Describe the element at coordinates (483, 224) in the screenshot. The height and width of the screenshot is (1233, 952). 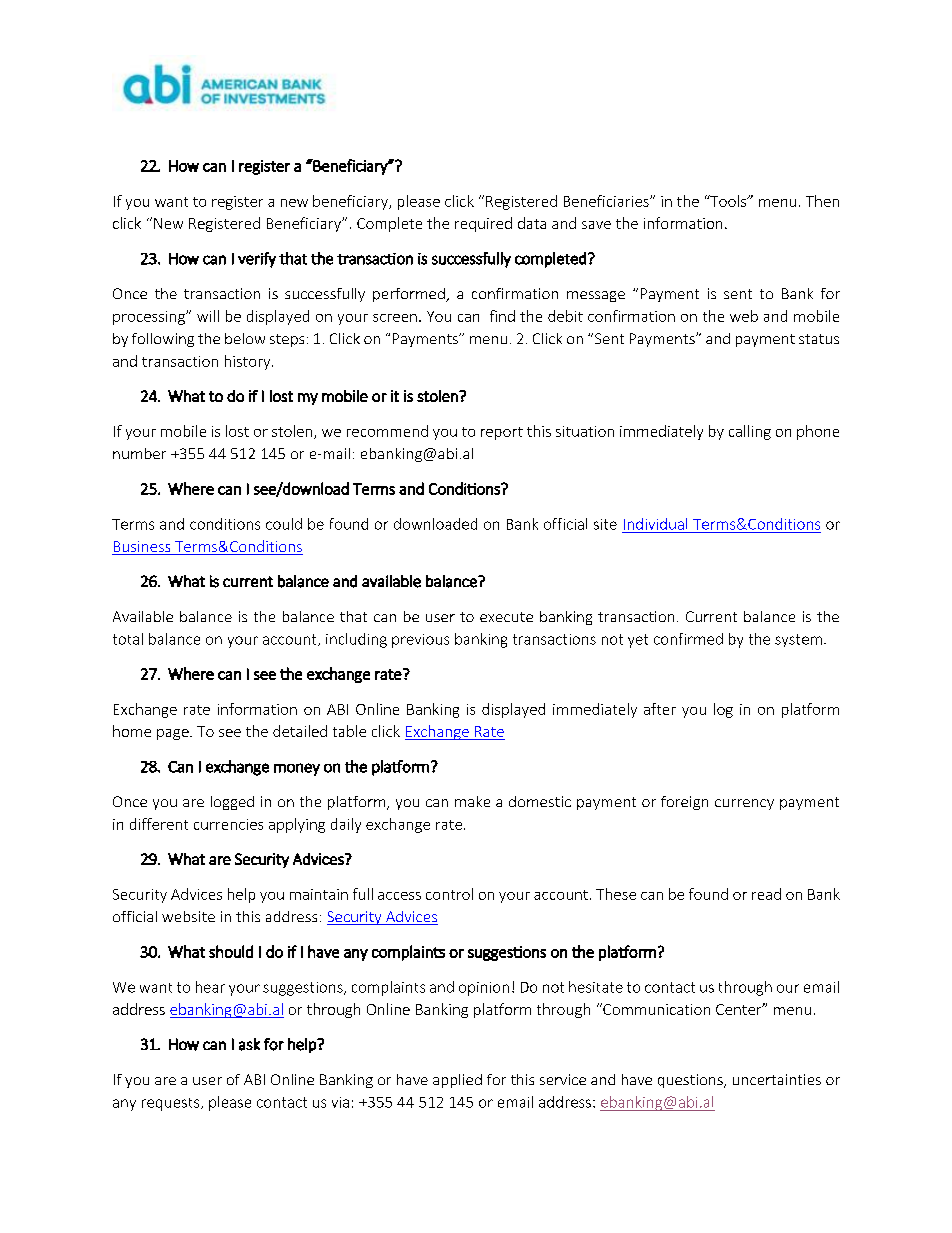
I see `required` at that location.
